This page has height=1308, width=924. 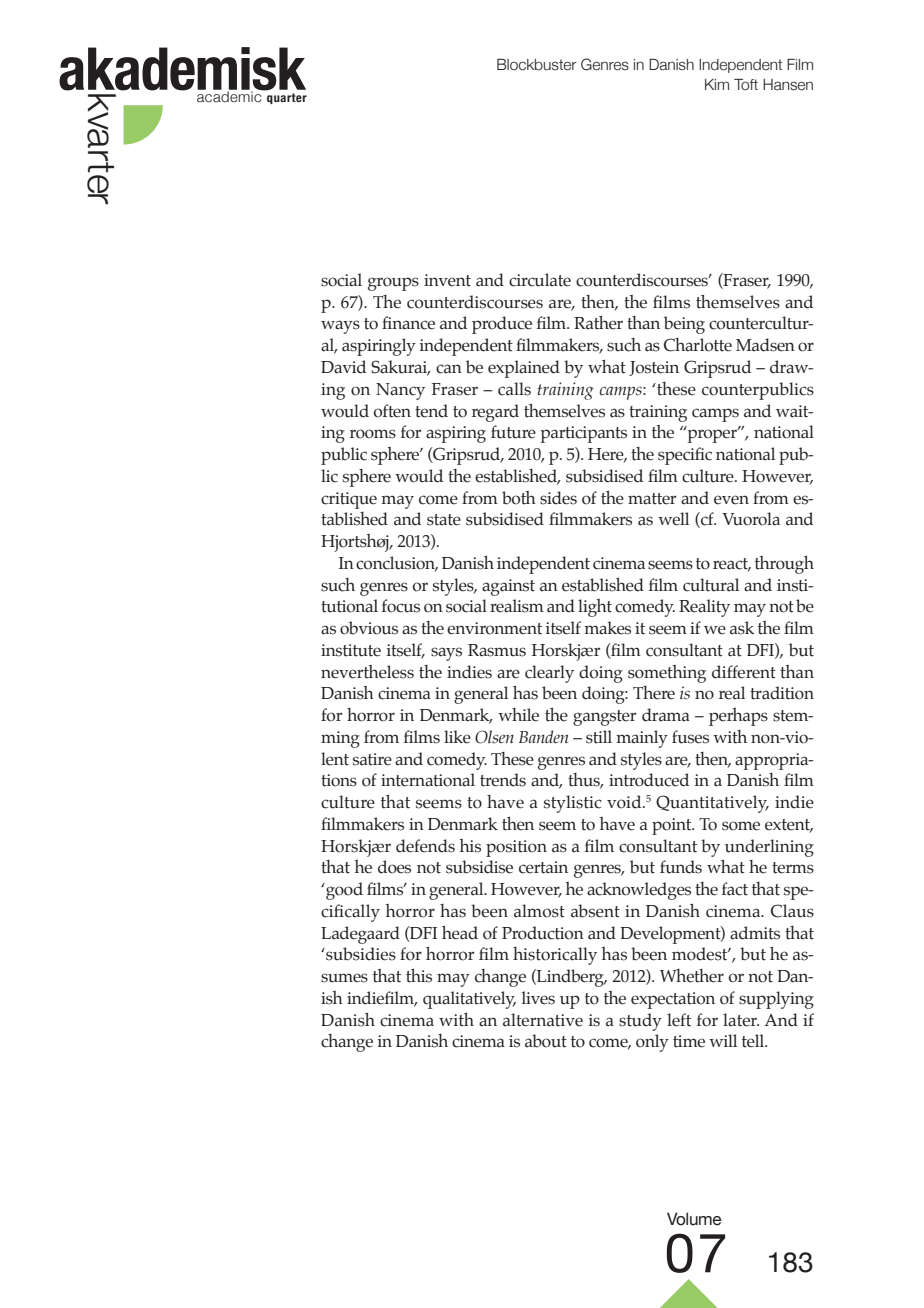 I want to click on ask, so click(x=742, y=628).
